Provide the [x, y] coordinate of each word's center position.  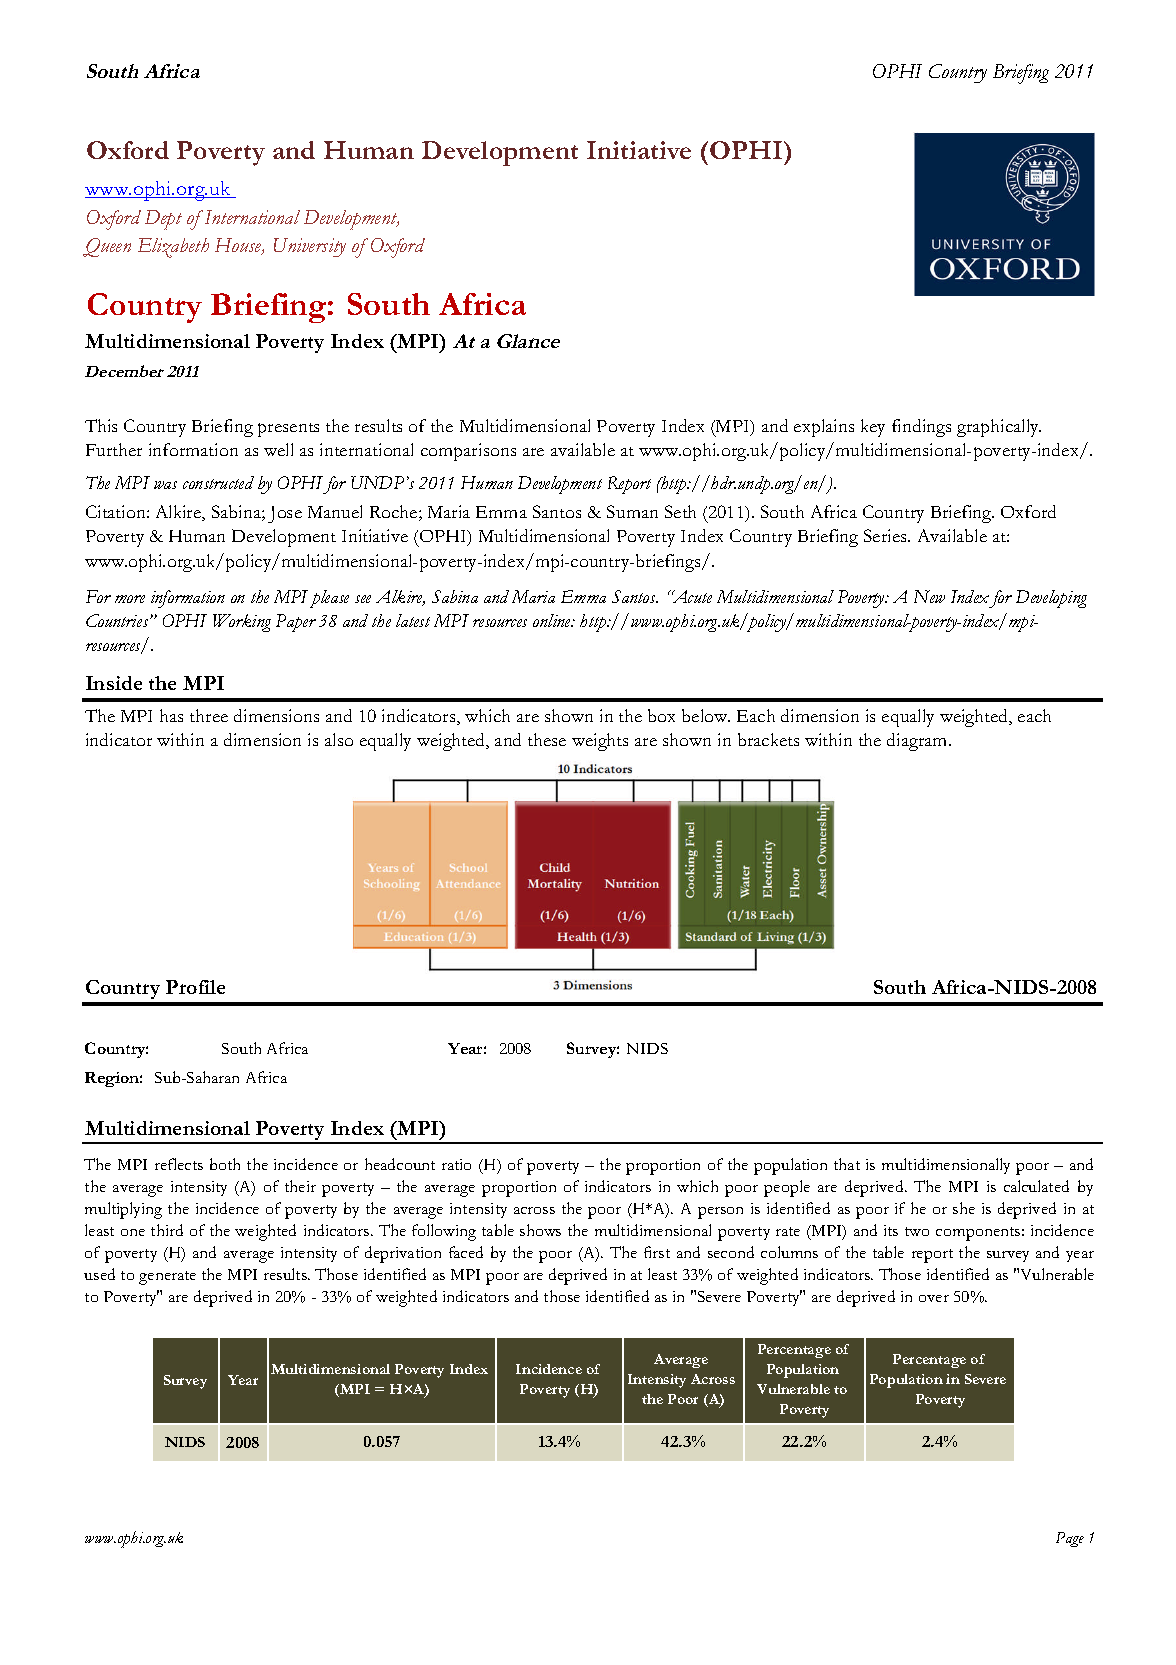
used [99, 1274]
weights [600, 742]
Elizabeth [173, 248]
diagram [918, 742]
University [310, 247]
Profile [195, 987]
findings [921, 428]
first [657, 1252]
